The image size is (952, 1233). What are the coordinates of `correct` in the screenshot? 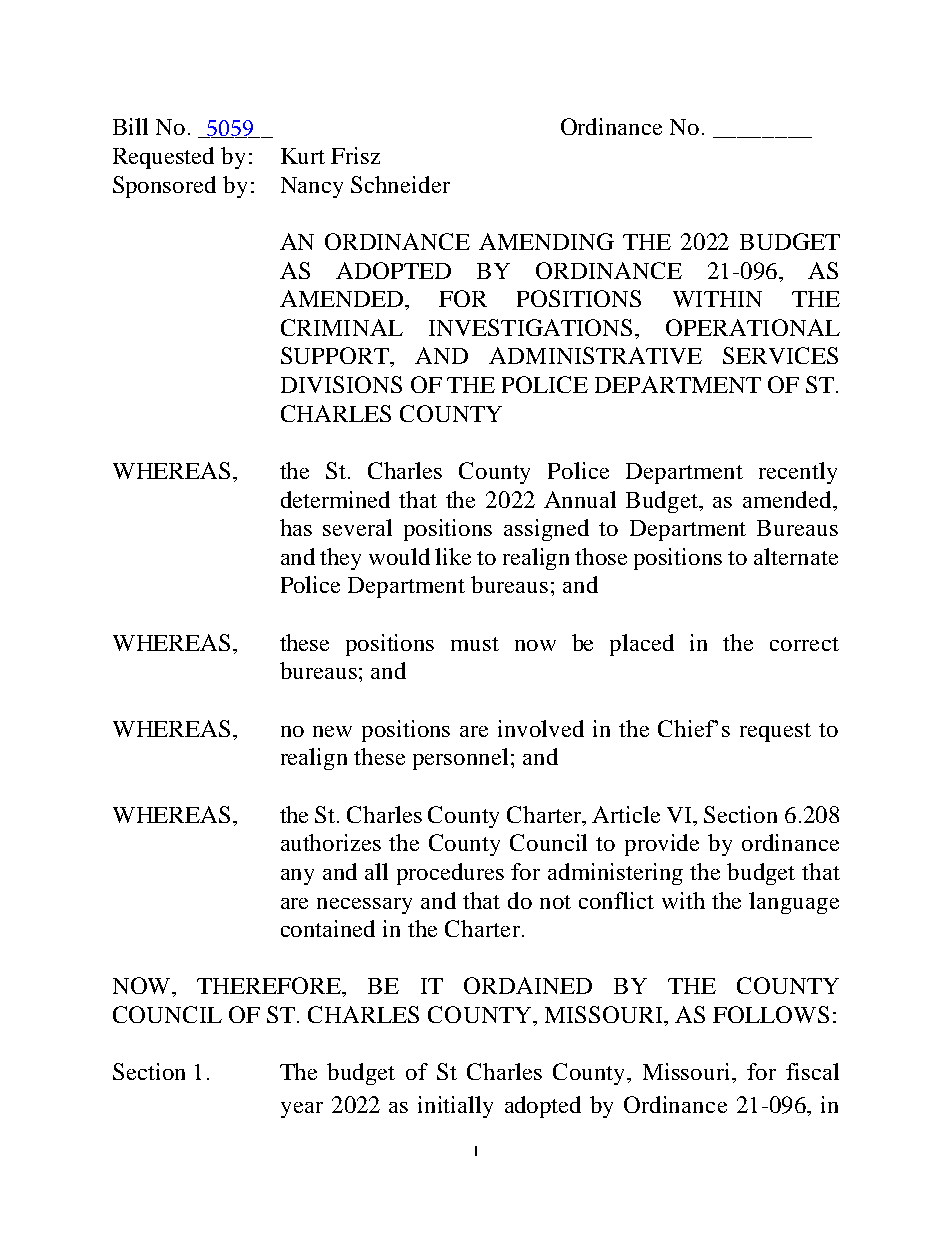 It's located at (804, 644).
